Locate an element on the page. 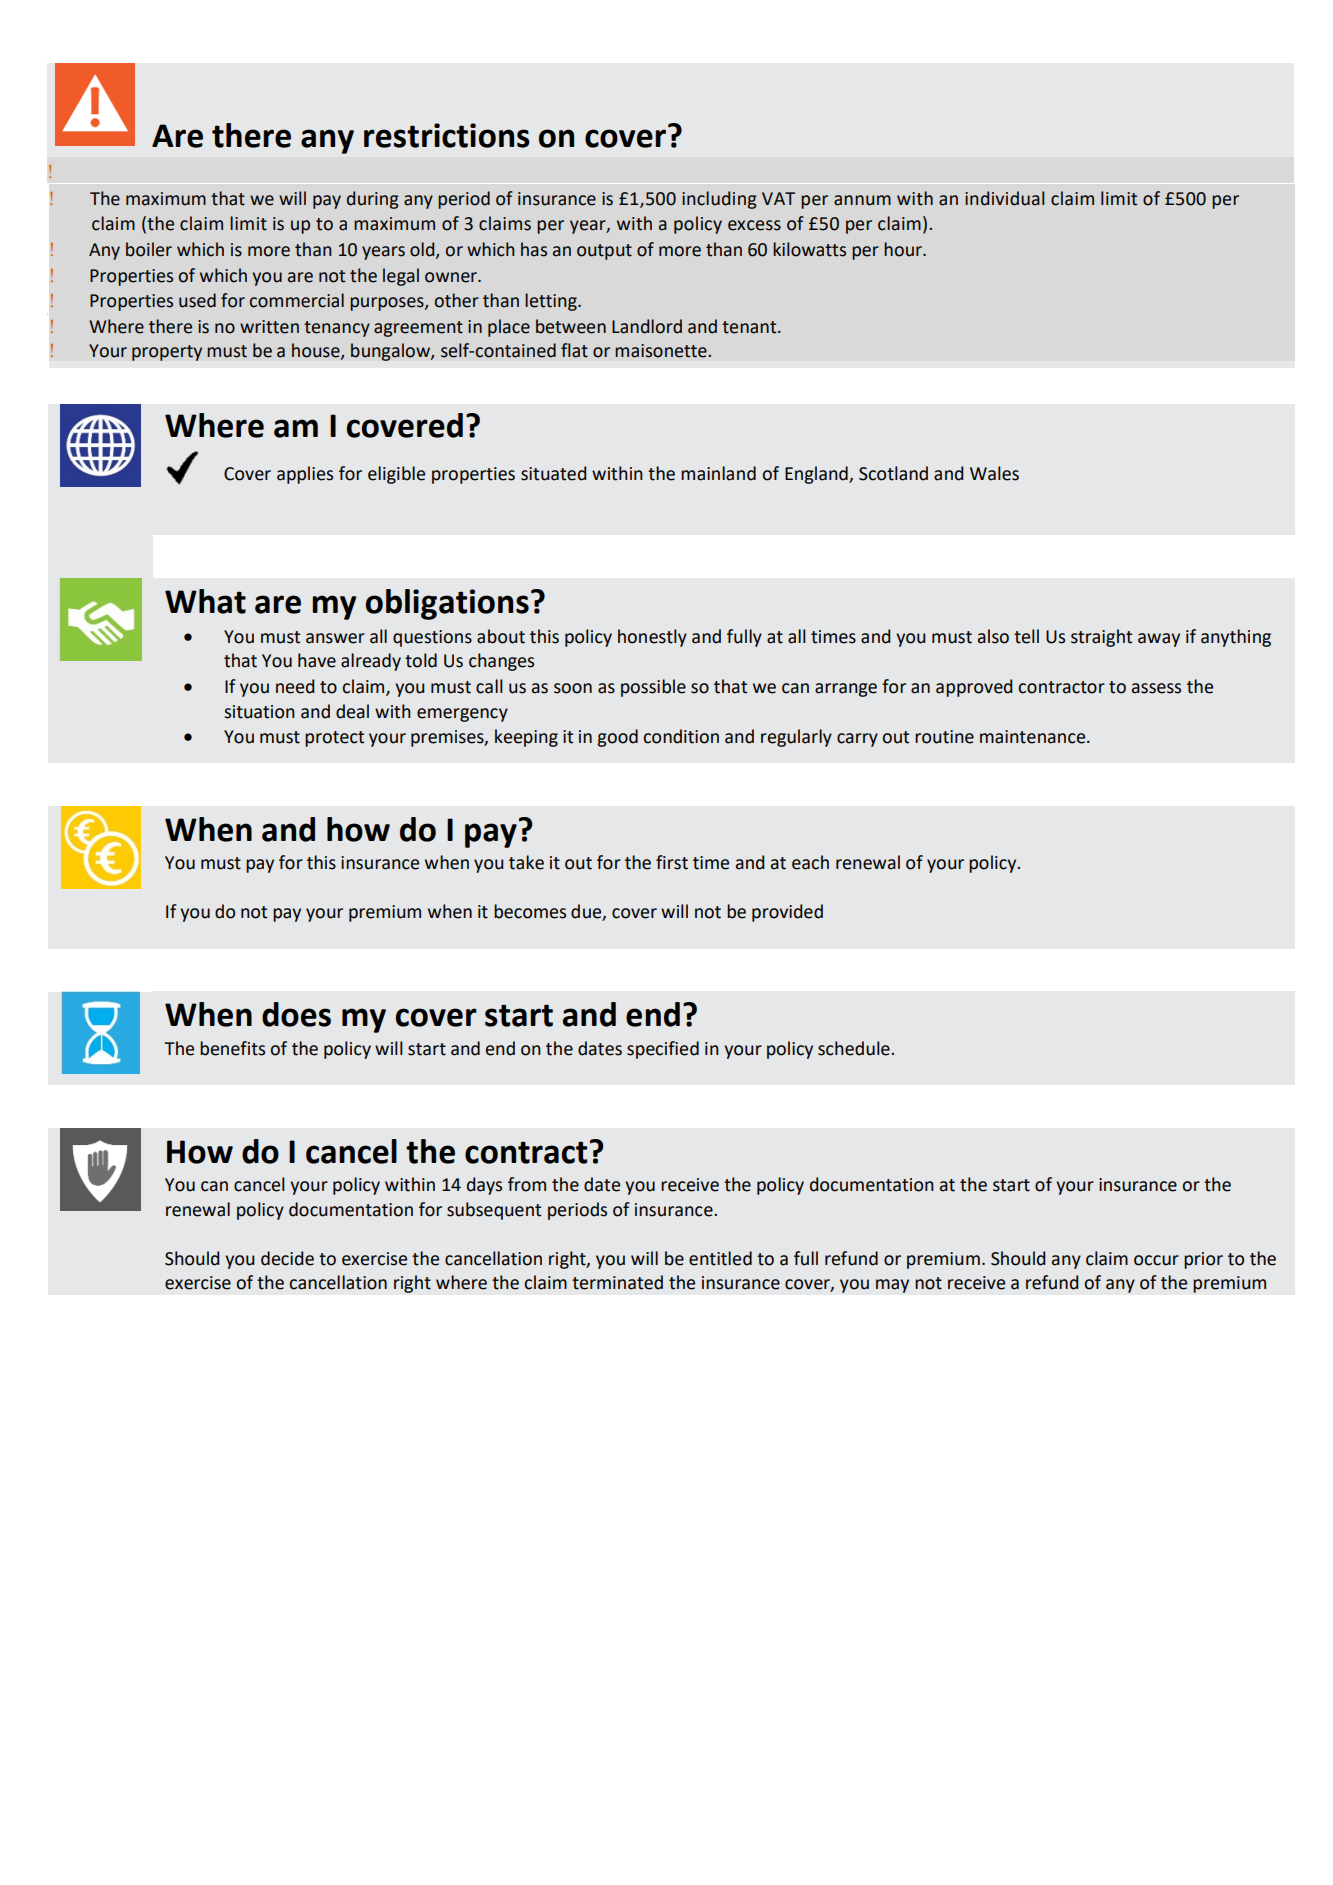  individual is located at coordinates (1005, 198).
